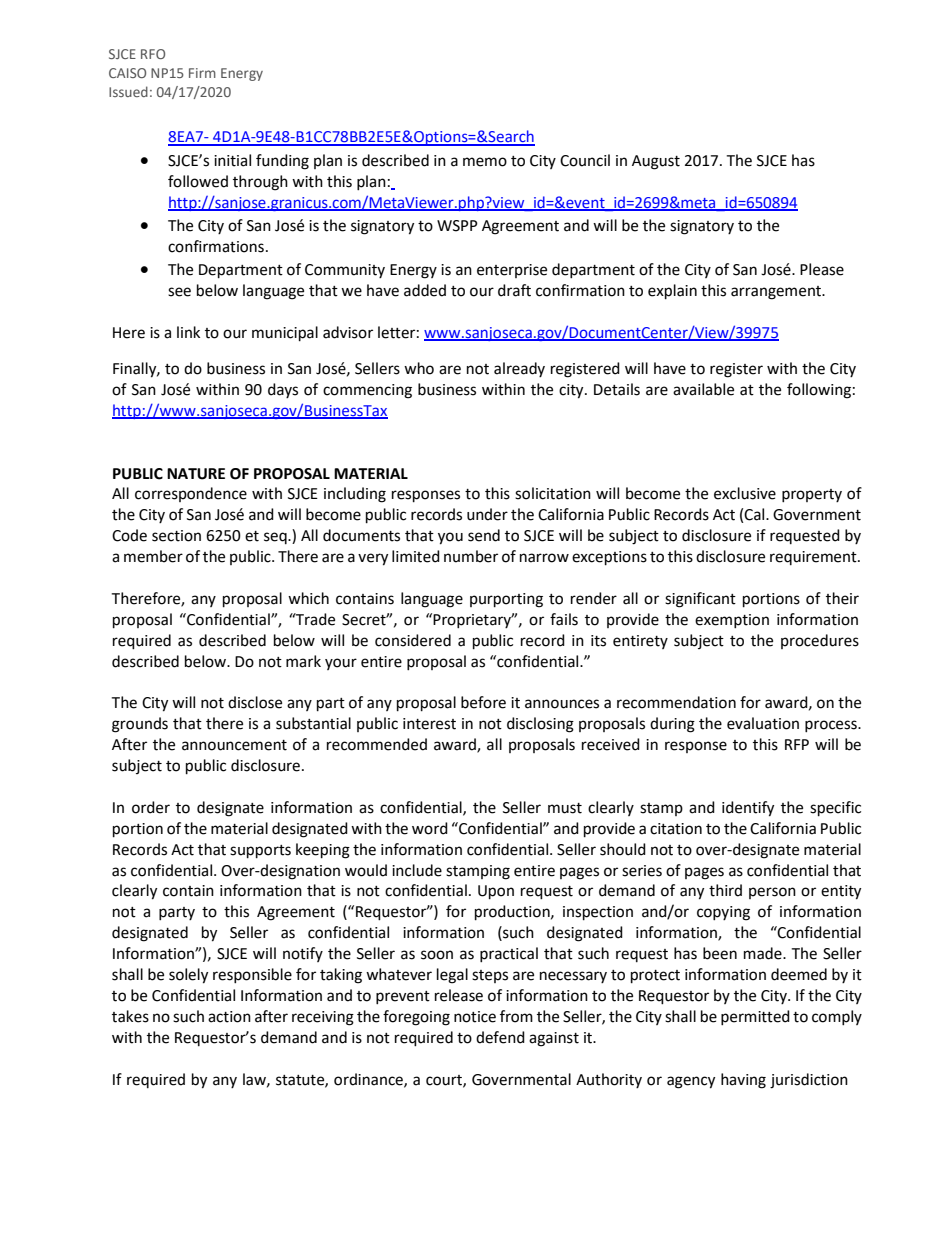 The height and width of the page is (1233, 952). Describe the element at coordinates (485, 162) in the page. I see `memo` at that location.
